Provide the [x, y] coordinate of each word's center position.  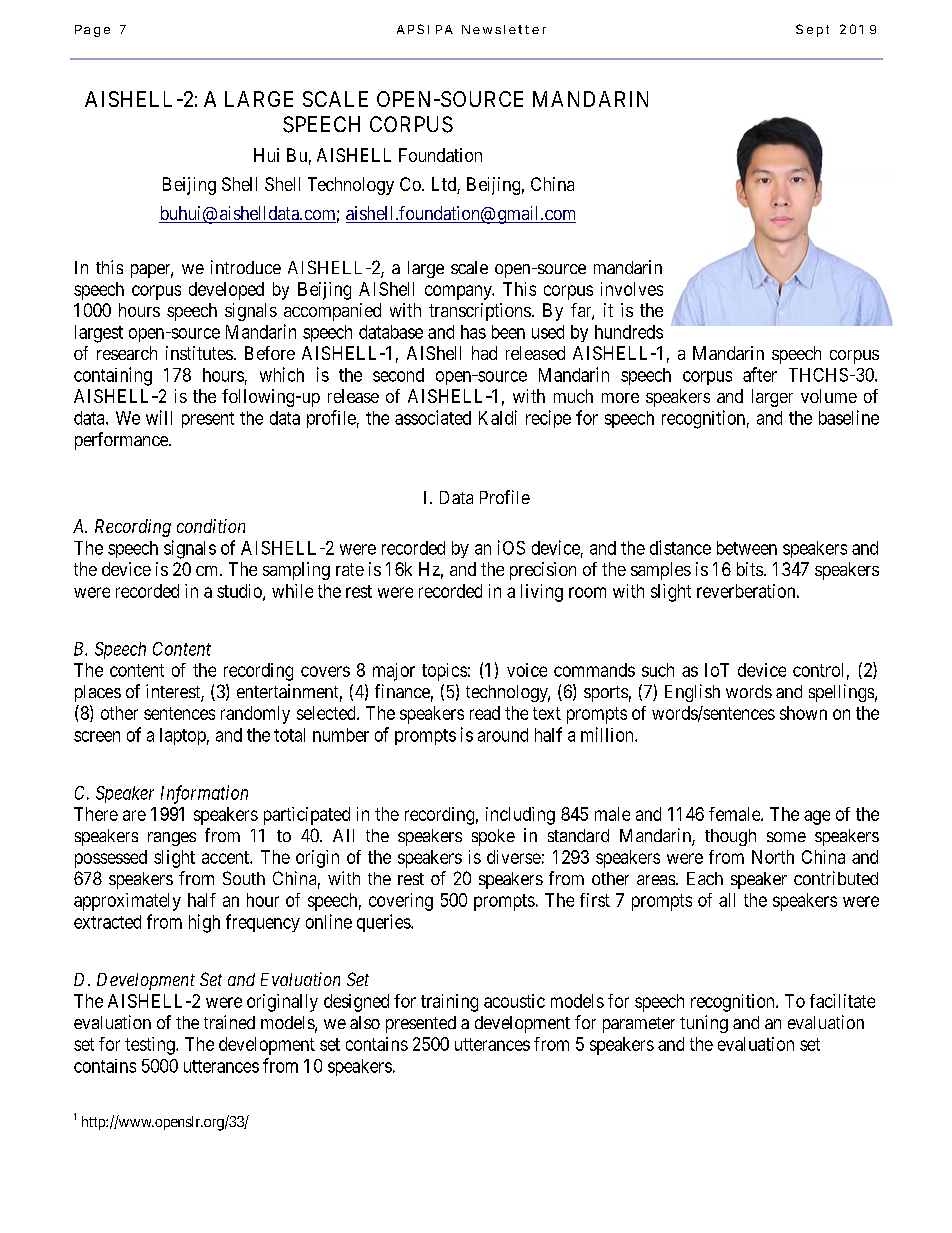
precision [543, 571]
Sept [812, 30]
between [747, 548]
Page [92, 31]
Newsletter [504, 29]
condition [211, 526]
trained [229, 1022]
